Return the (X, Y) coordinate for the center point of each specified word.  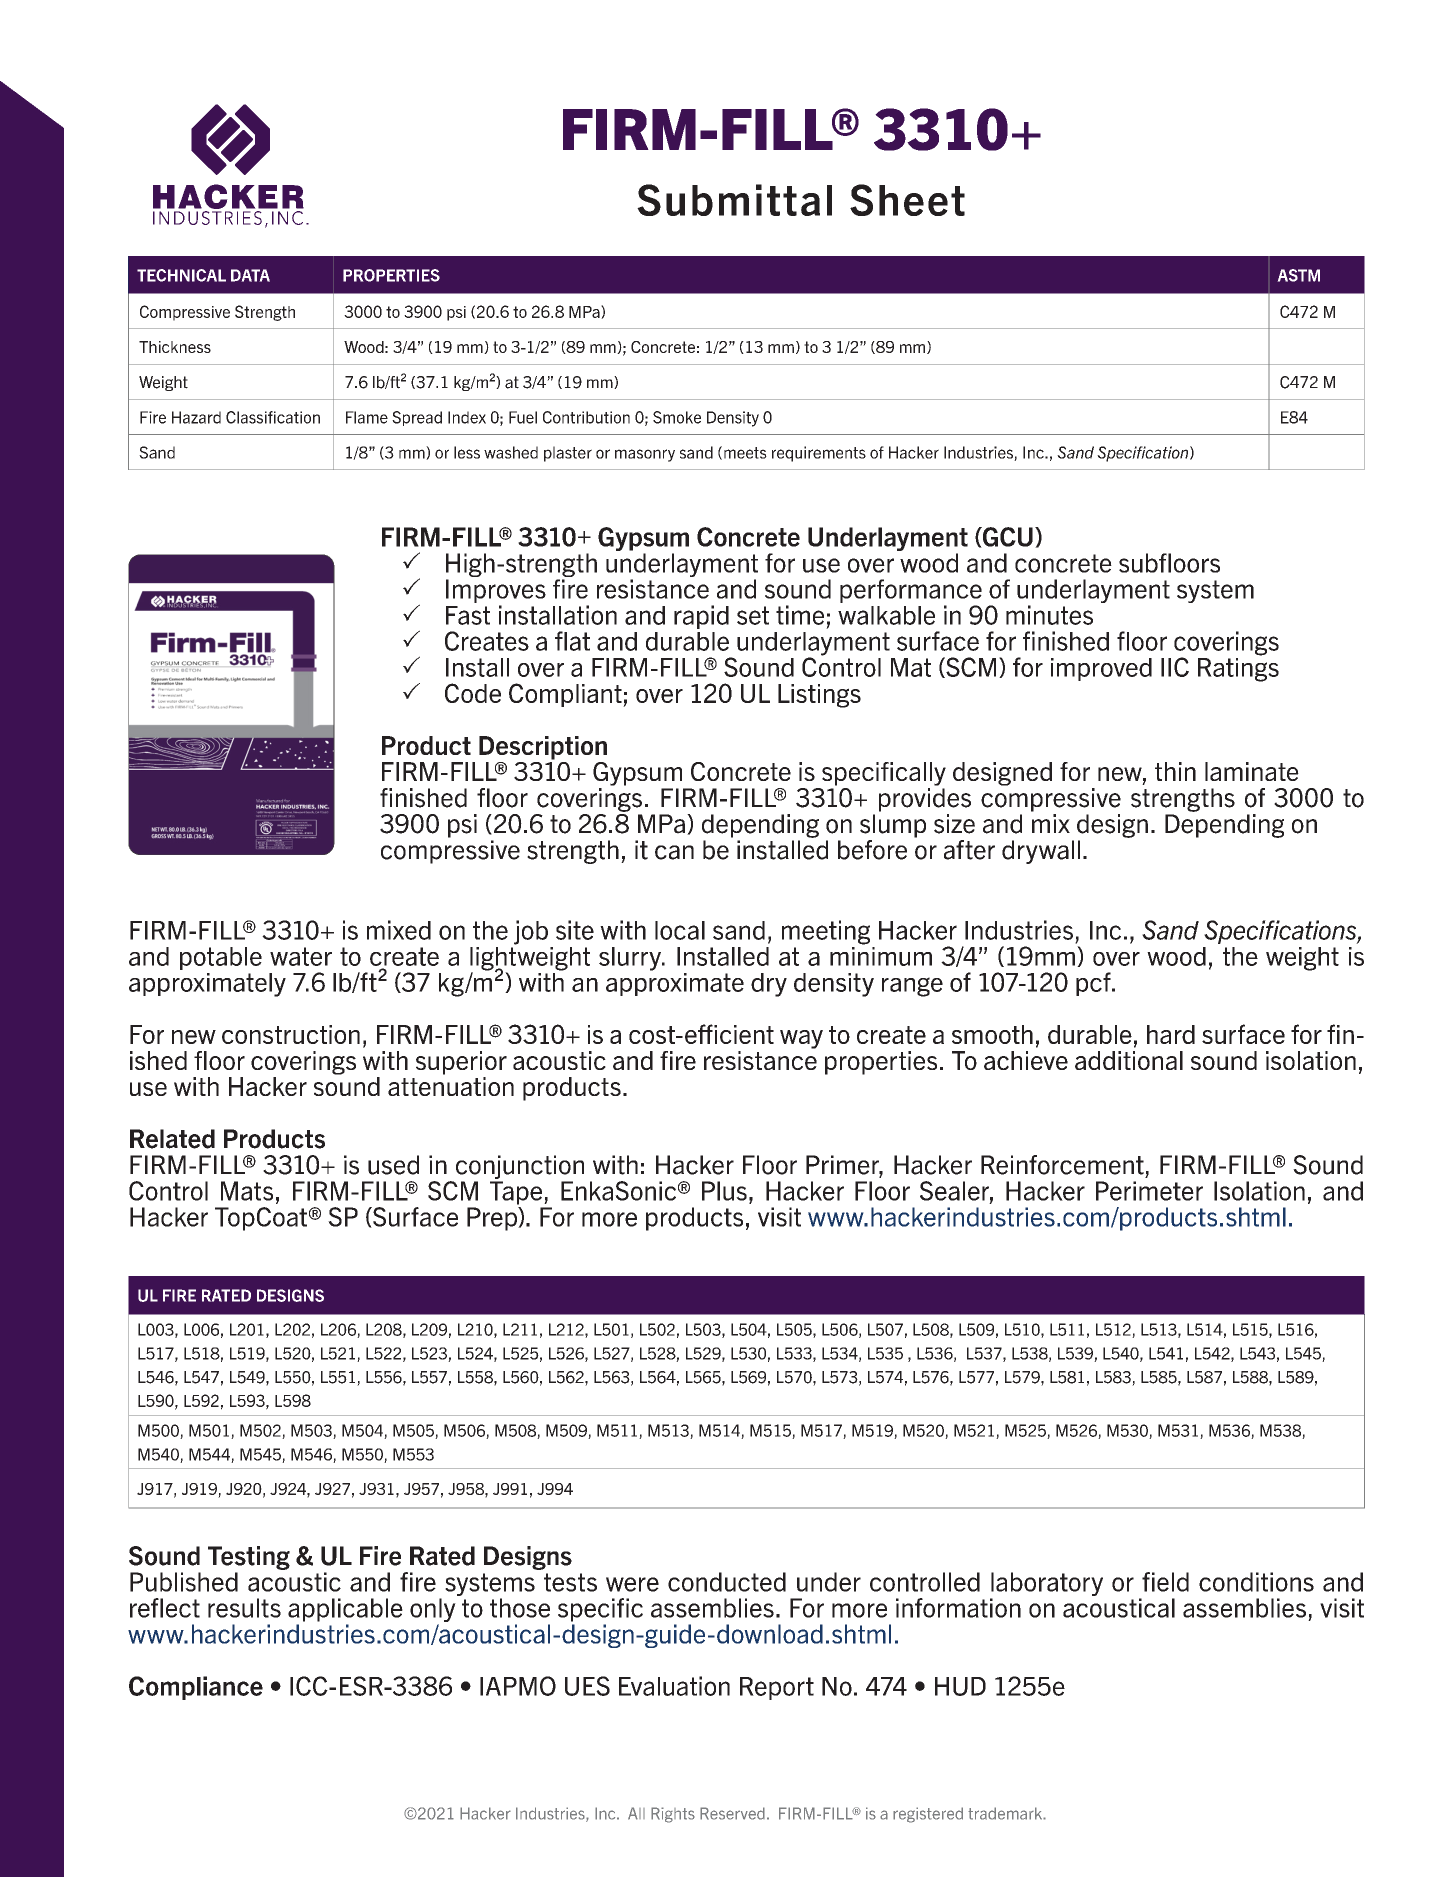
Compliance (196, 1688)
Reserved (732, 1813)
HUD (960, 1686)
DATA (250, 275)
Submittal (734, 200)
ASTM (1298, 275)
